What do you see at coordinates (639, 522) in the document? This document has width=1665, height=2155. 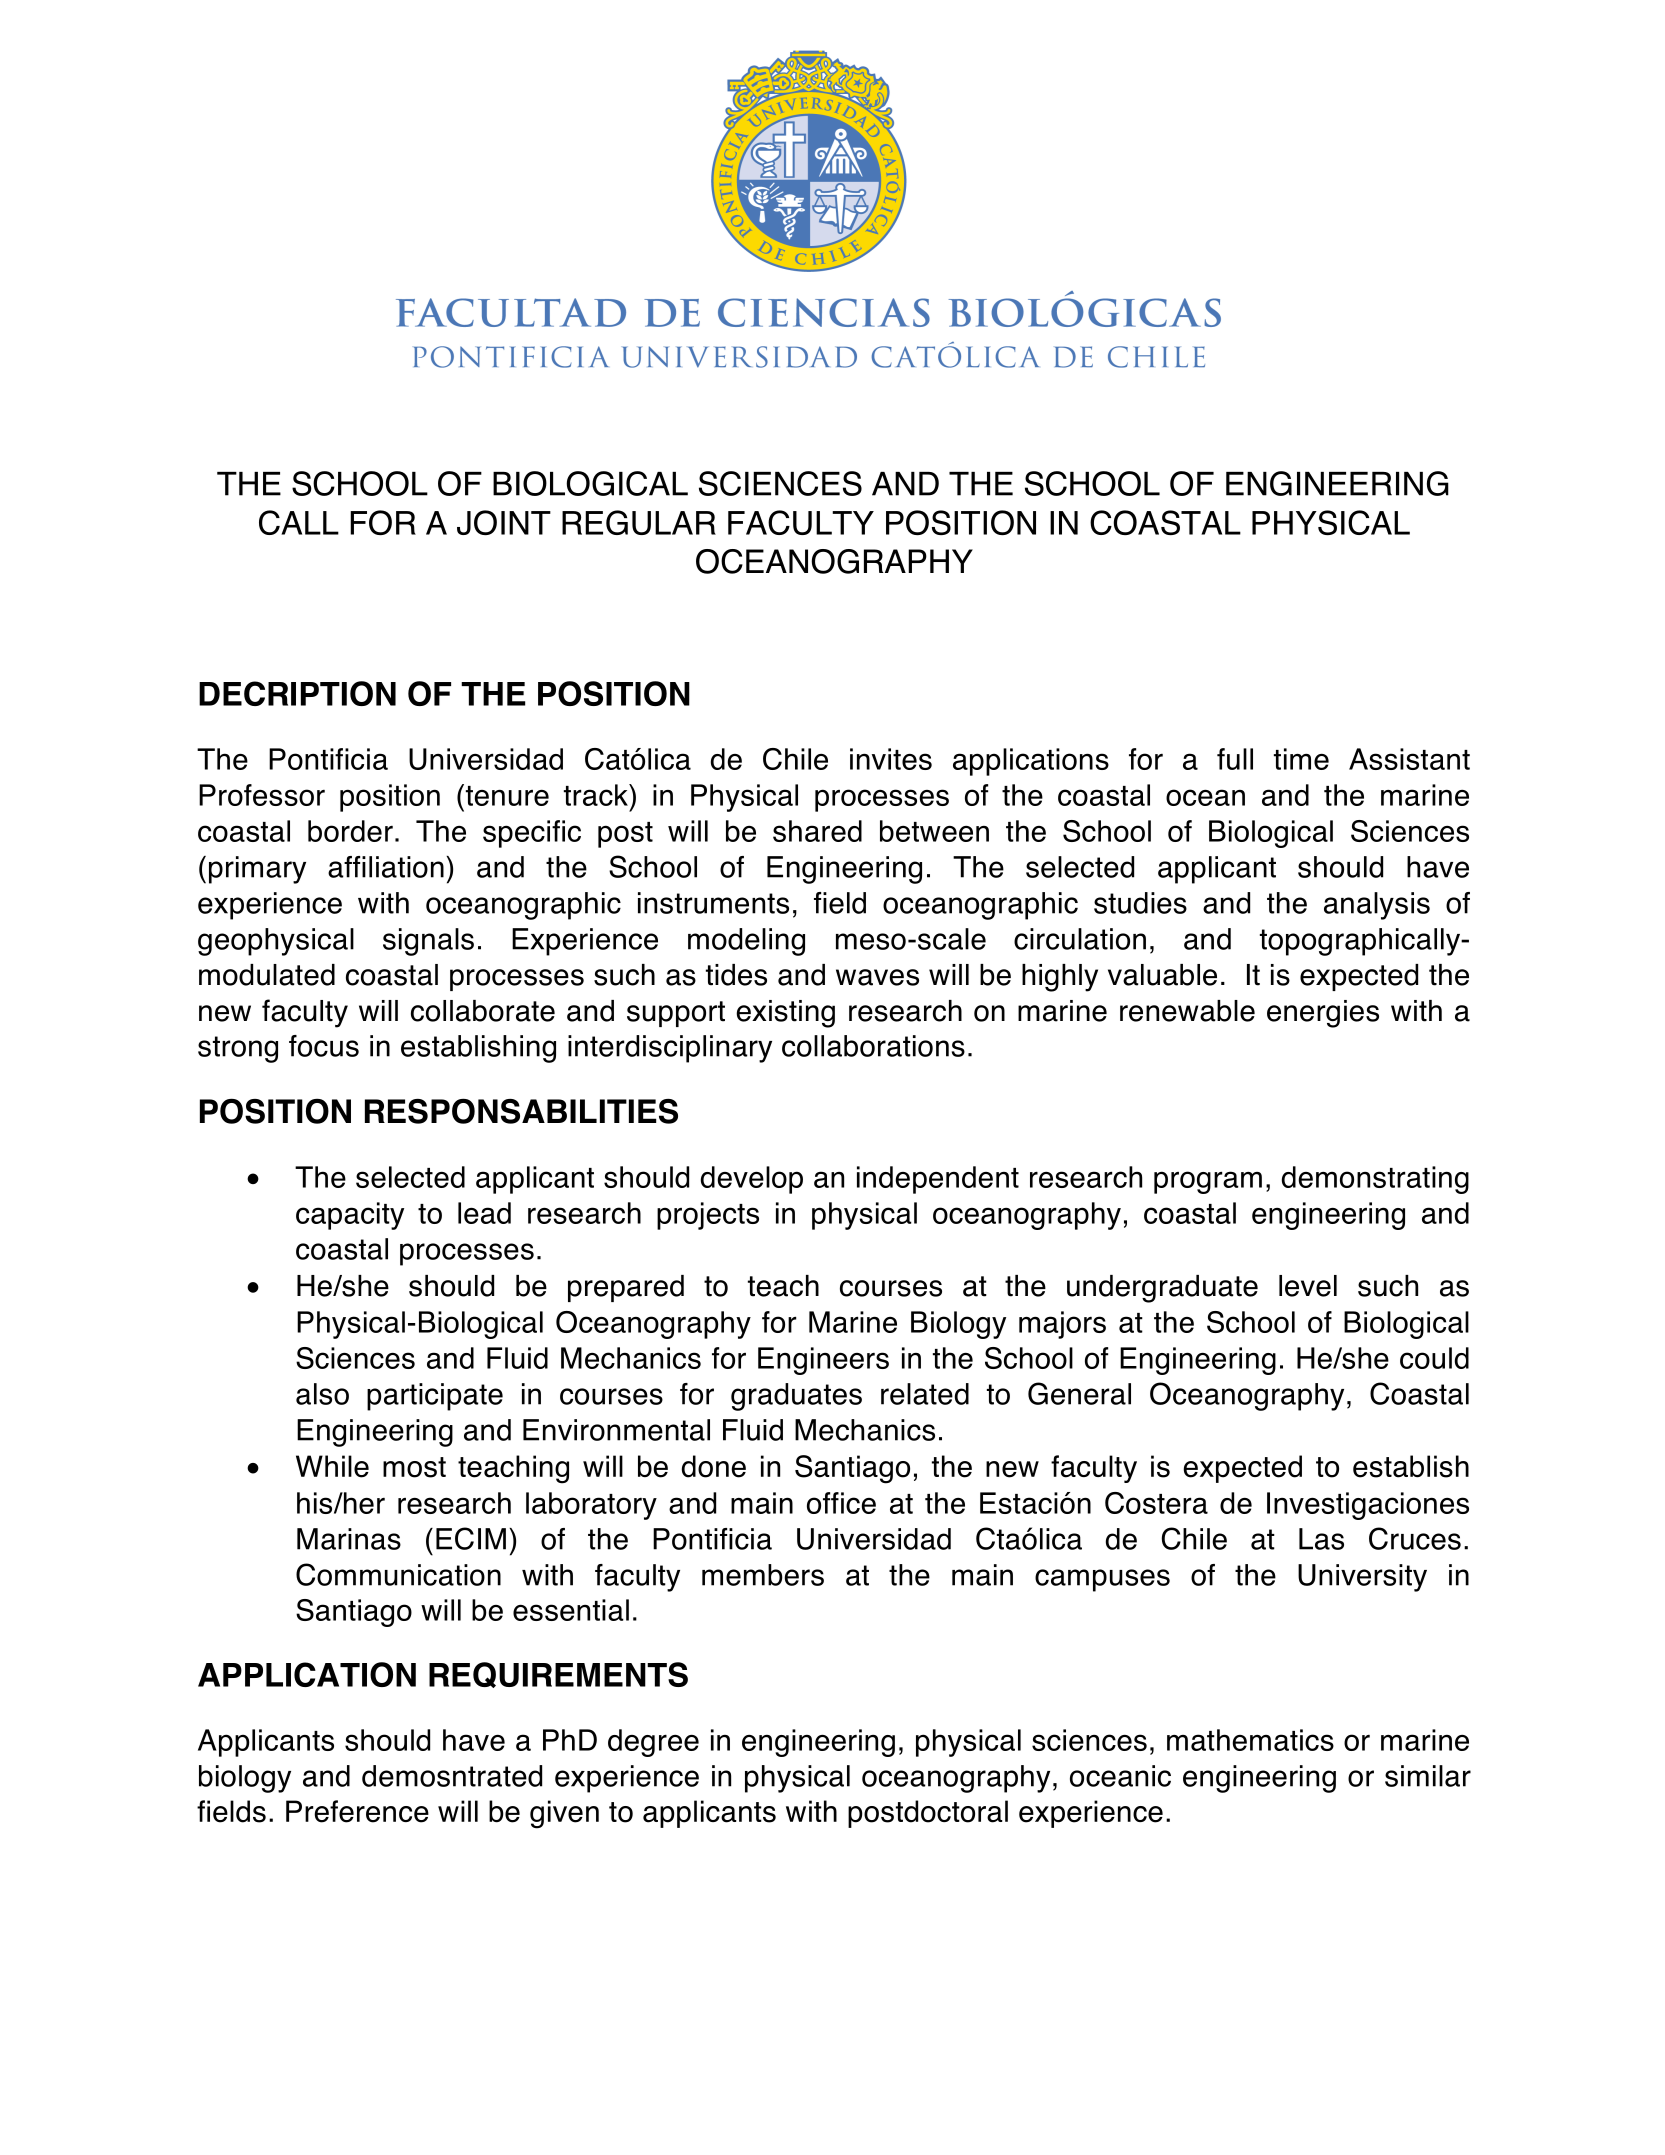 I see `REGULAR` at bounding box center [639, 522].
